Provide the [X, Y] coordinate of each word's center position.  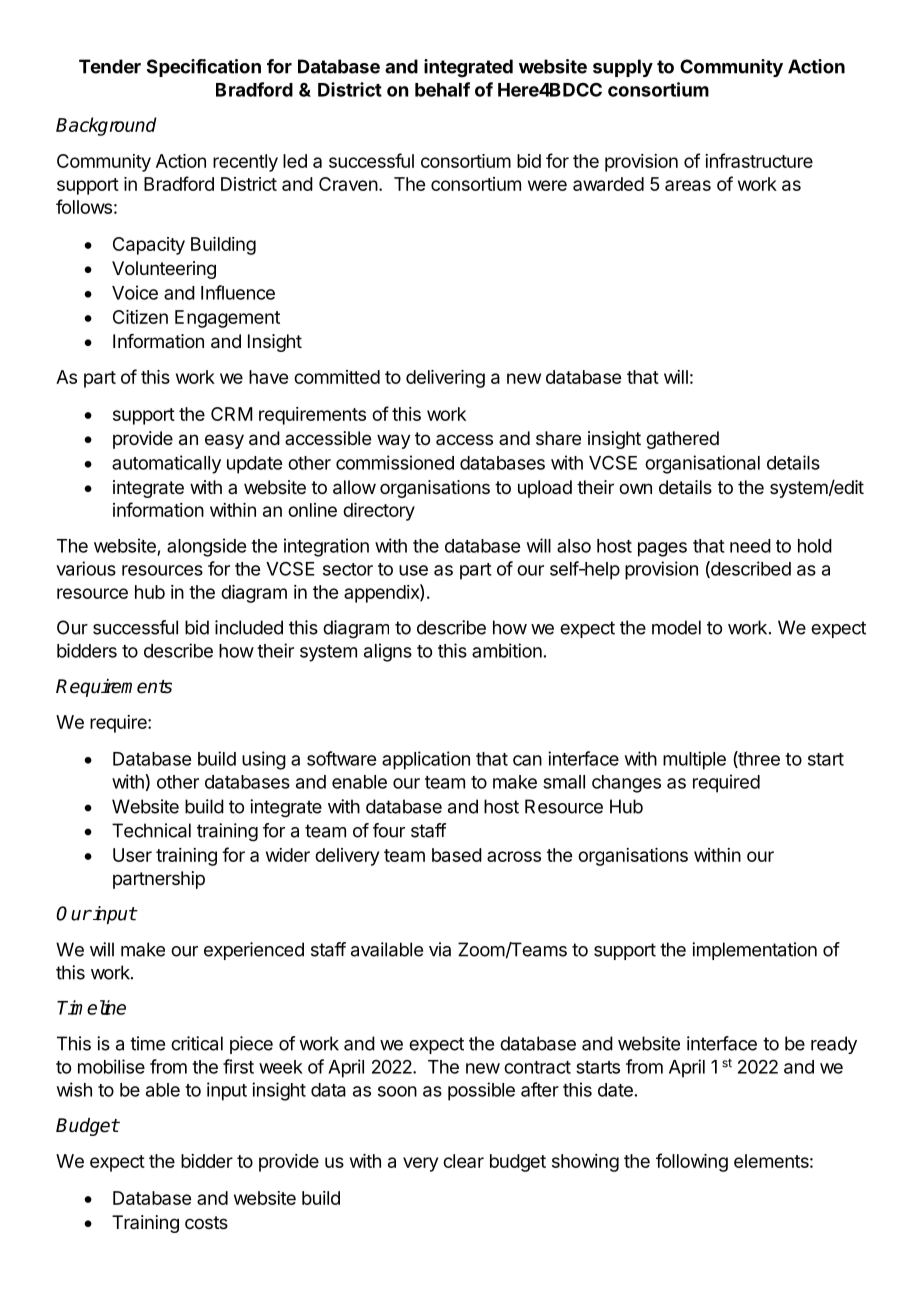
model [676, 627]
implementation [754, 951]
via [440, 949]
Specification [204, 68]
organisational [702, 464]
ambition [507, 650]
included [249, 627]
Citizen [140, 317]
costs [206, 1222]
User [132, 855]
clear [463, 1161]
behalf [442, 89]
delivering [445, 379]
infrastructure [759, 160]
